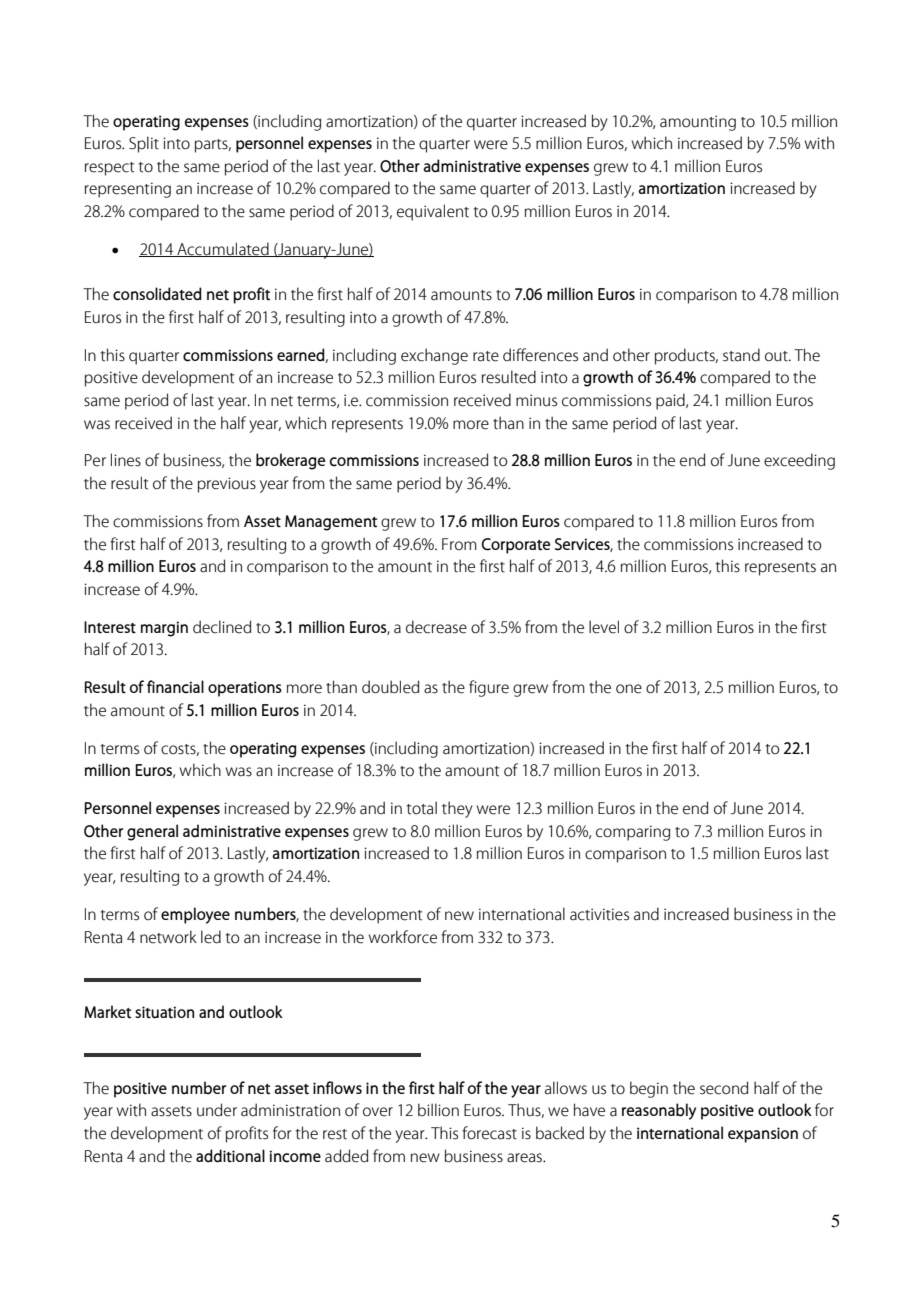 The image size is (924, 1308). Describe the element at coordinates (741, 355) in the document. I see `stand` at that location.
